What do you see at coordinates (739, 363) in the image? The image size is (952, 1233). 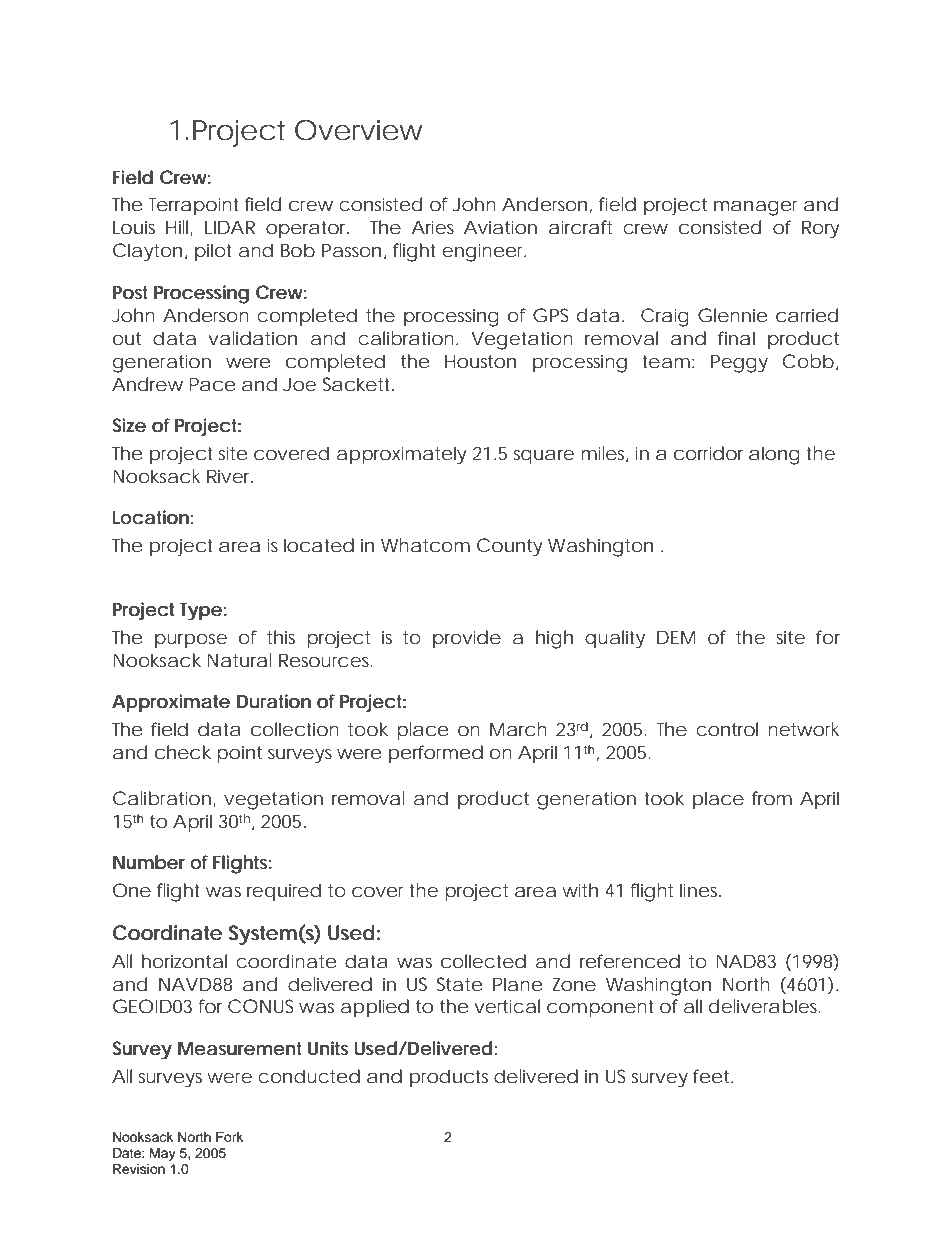 I see `Peggy` at bounding box center [739, 363].
